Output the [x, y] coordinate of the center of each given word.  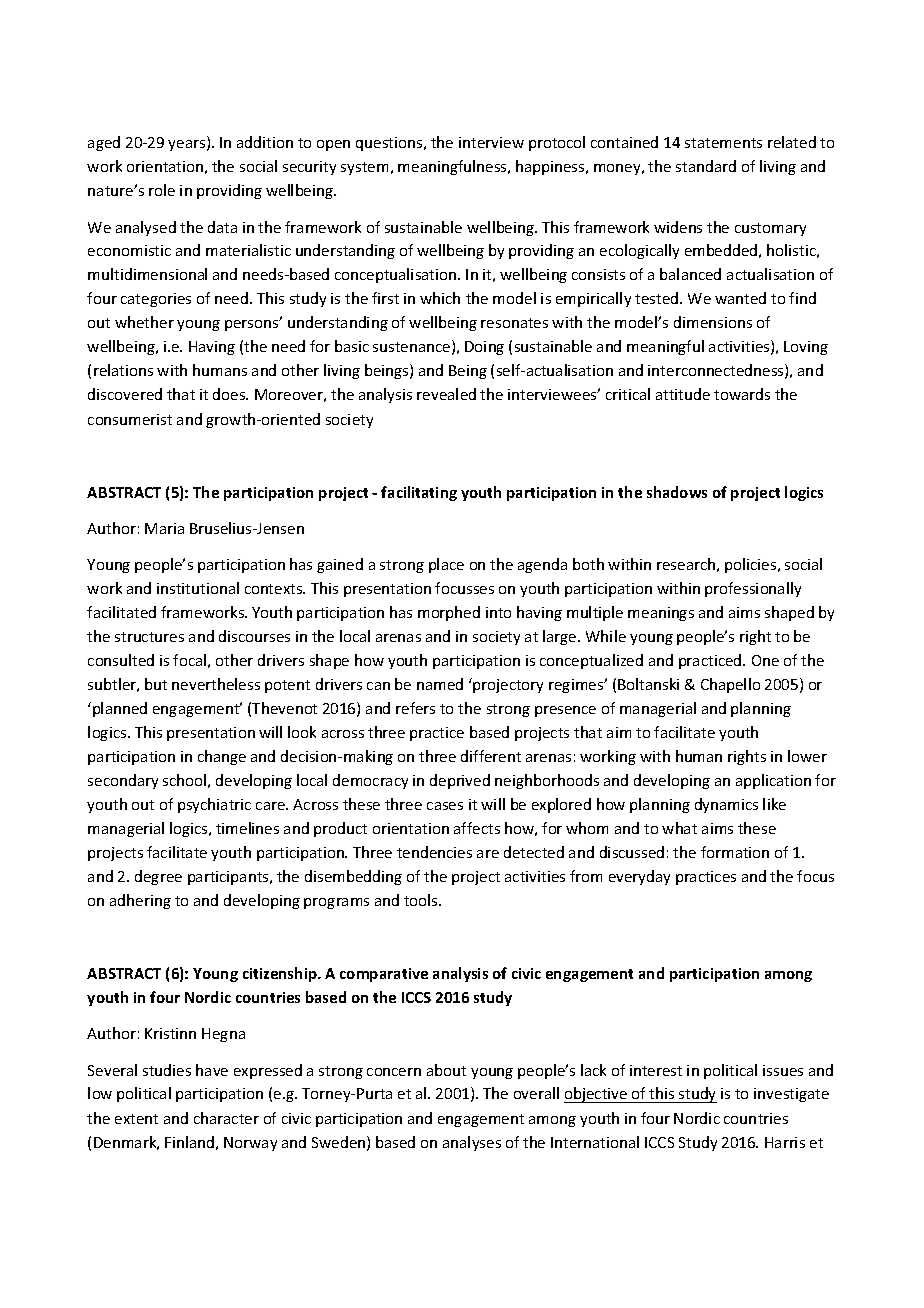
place [446, 565]
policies [752, 565]
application [773, 781]
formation [735, 852]
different [491, 756]
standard [706, 166]
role [162, 190]
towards [742, 394]
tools [422, 900]
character [226, 1118]
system [364, 168]
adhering [140, 901]
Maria [164, 528]
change [222, 757]
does [230, 394]
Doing [484, 348]
